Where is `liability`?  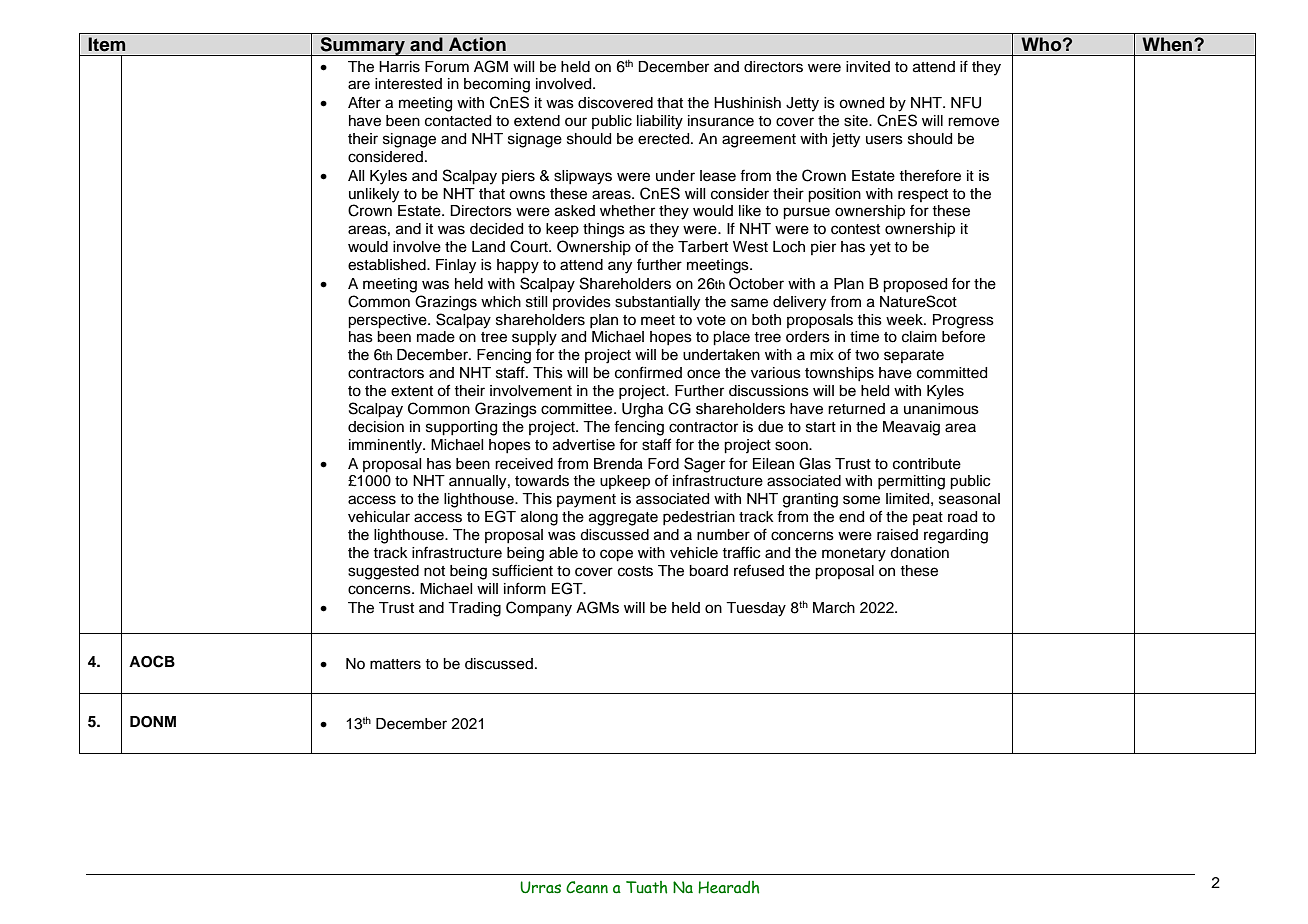 liability is located at coordinates (660, 122).
